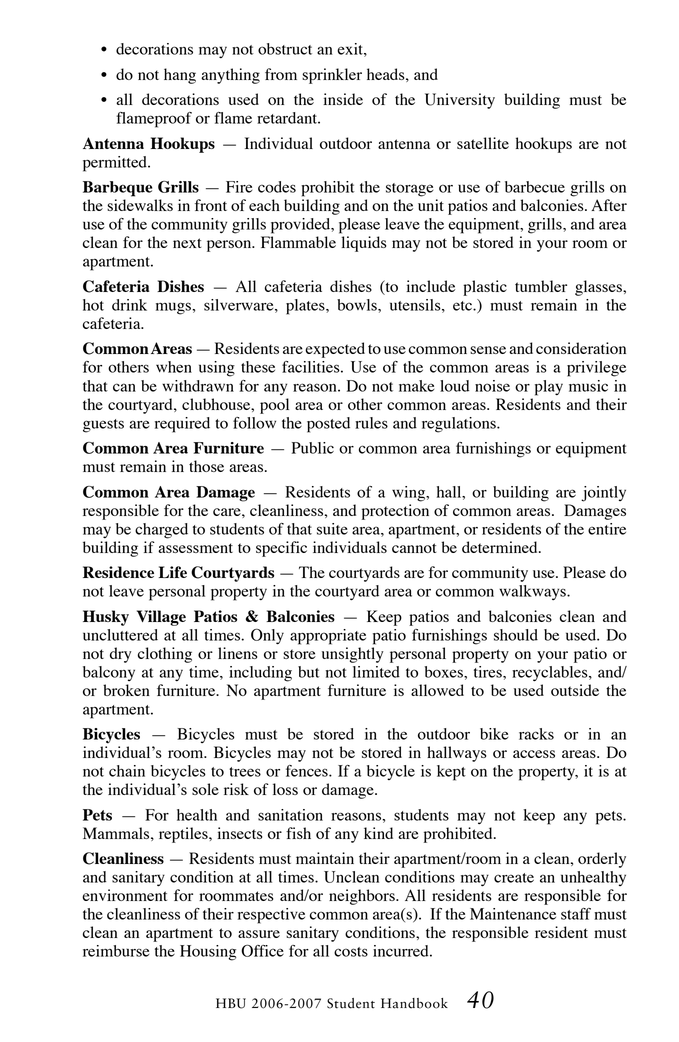 This screenshot has width=679, height=1042. I want to click on access, so click(534, 754).
